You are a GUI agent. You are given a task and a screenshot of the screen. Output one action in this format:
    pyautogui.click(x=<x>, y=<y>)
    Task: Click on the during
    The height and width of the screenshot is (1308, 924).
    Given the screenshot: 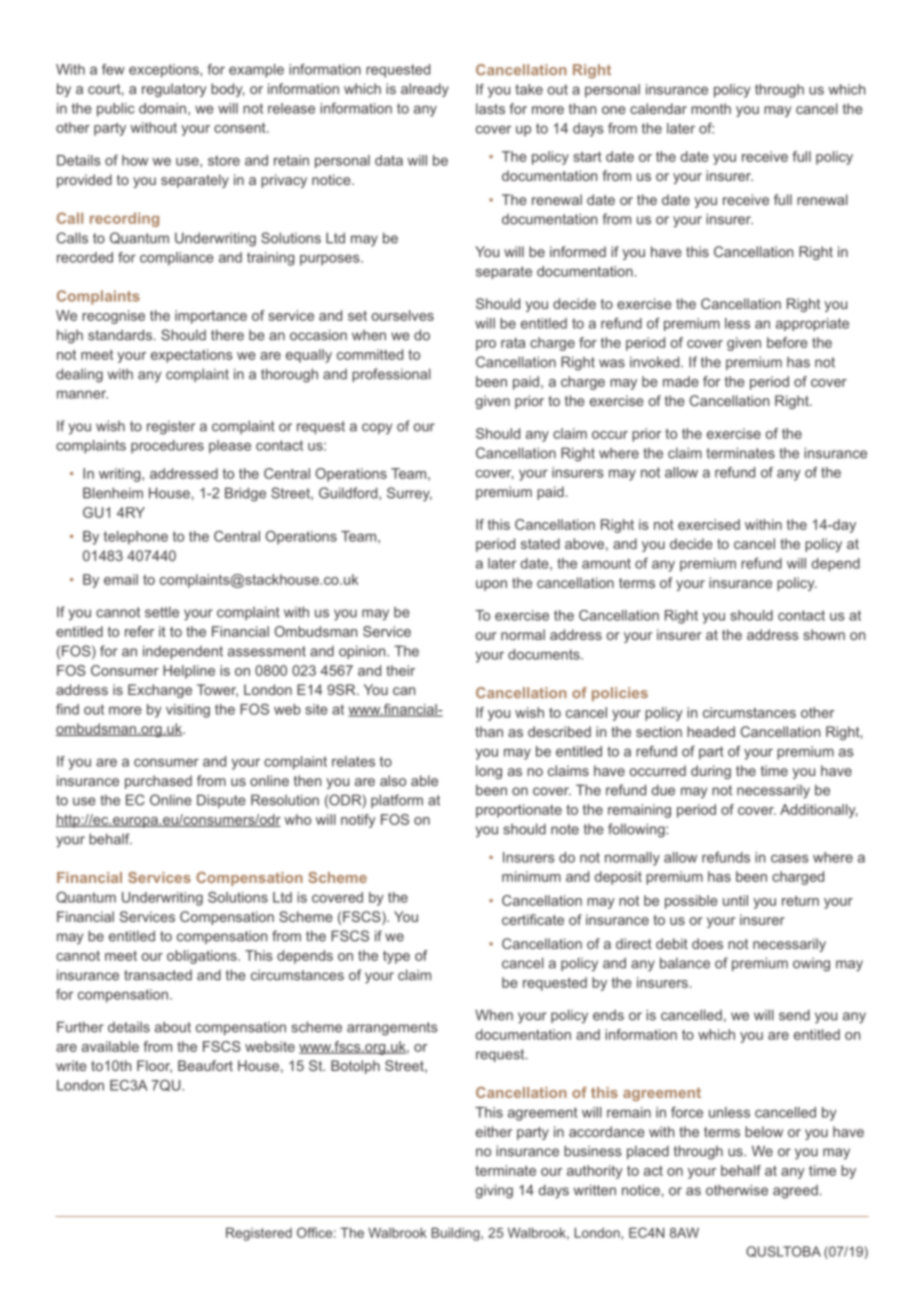 What is the action you would take?
    pyautogui.click(x=711, y=772)
